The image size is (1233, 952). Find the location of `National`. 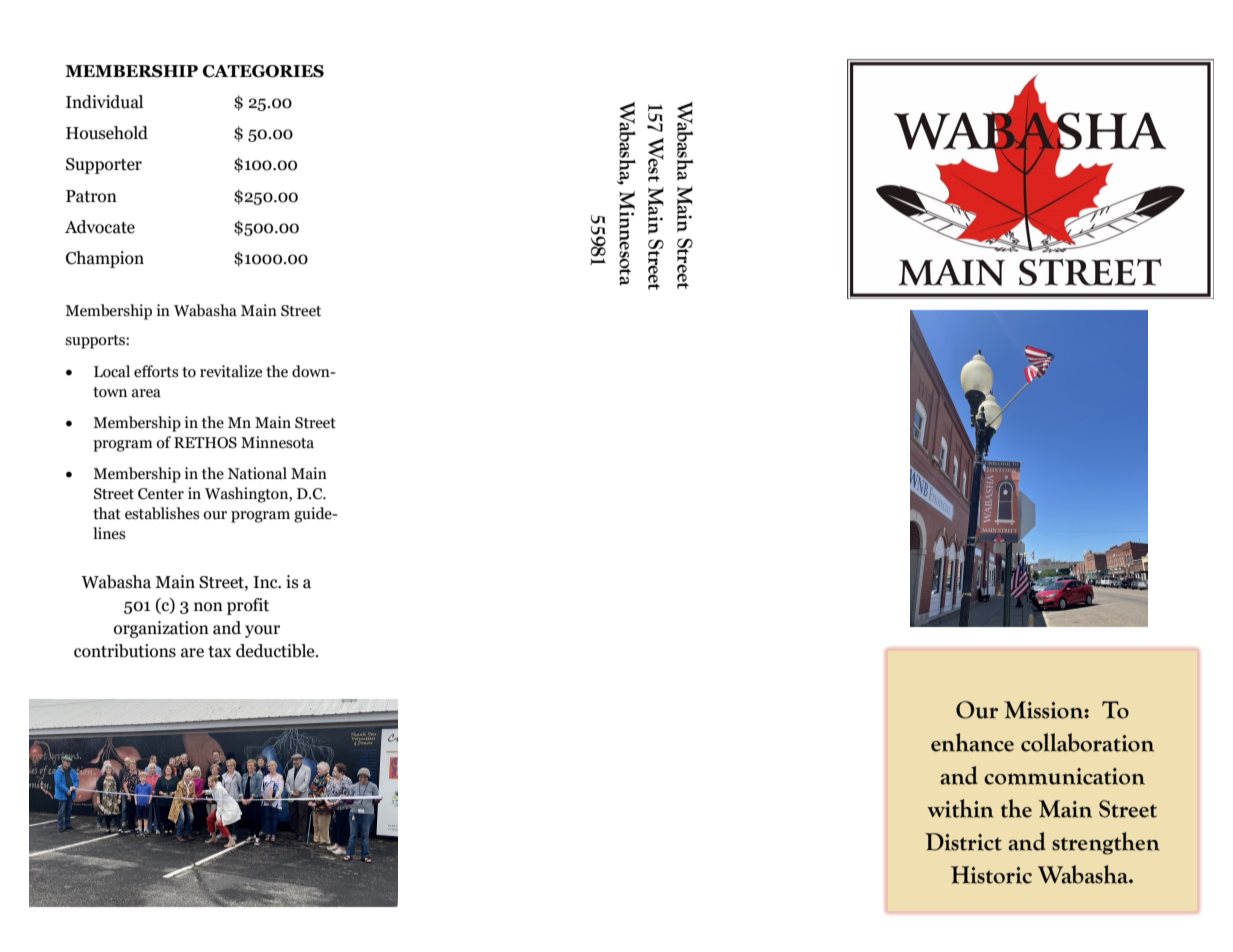

National is located at coordinates (257, 473).
